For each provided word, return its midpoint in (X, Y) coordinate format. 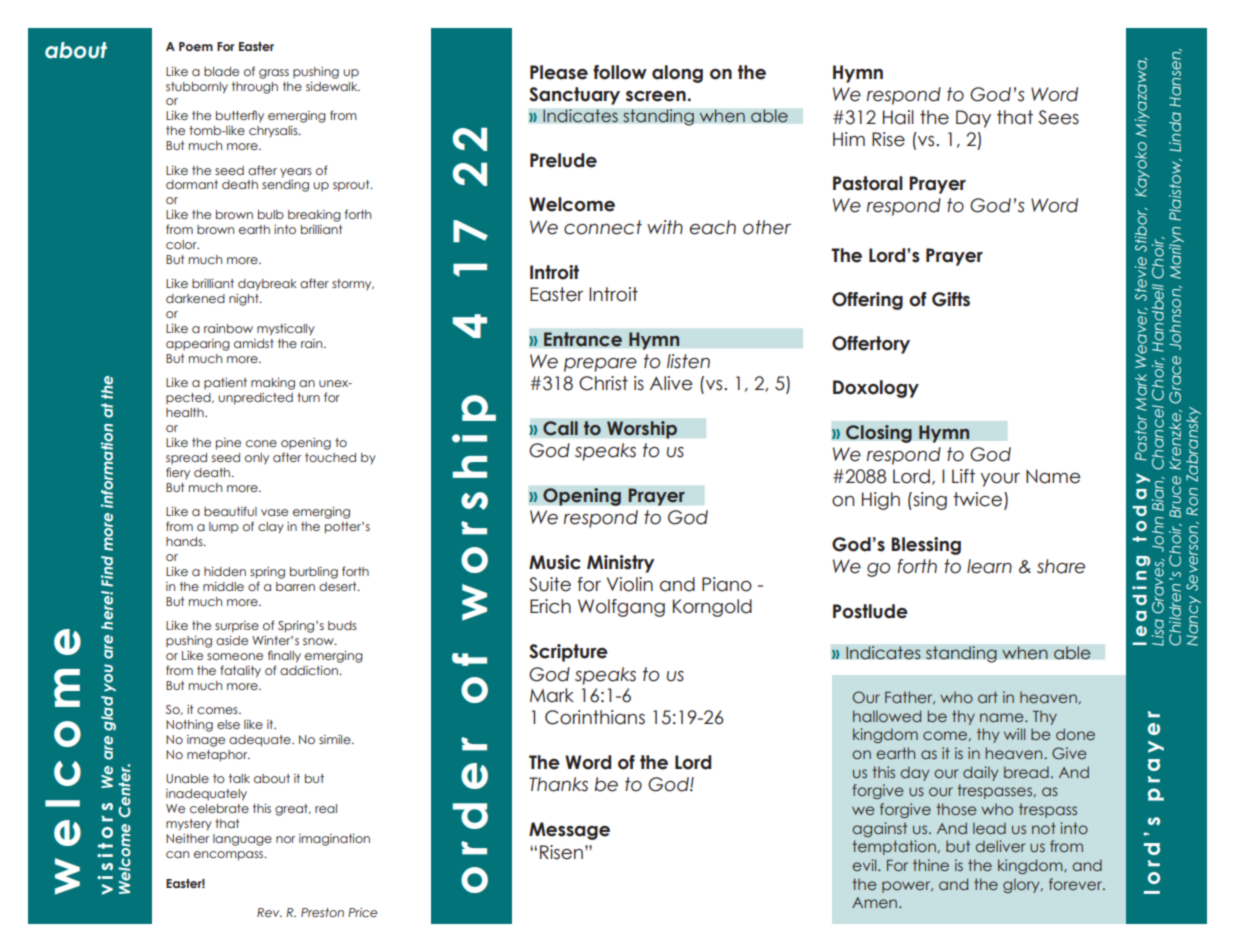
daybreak (267, 284)
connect (603, 227)
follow (620, 72)
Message (569, 831)
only (257, 458)
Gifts (951, 299)
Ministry (621, 564)
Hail (898, 117)
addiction (310, 670)
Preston (322, 912)
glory (1022, 885)
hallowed (887, 716)
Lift (963, 476)
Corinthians (595, 717)
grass (274, 74)
